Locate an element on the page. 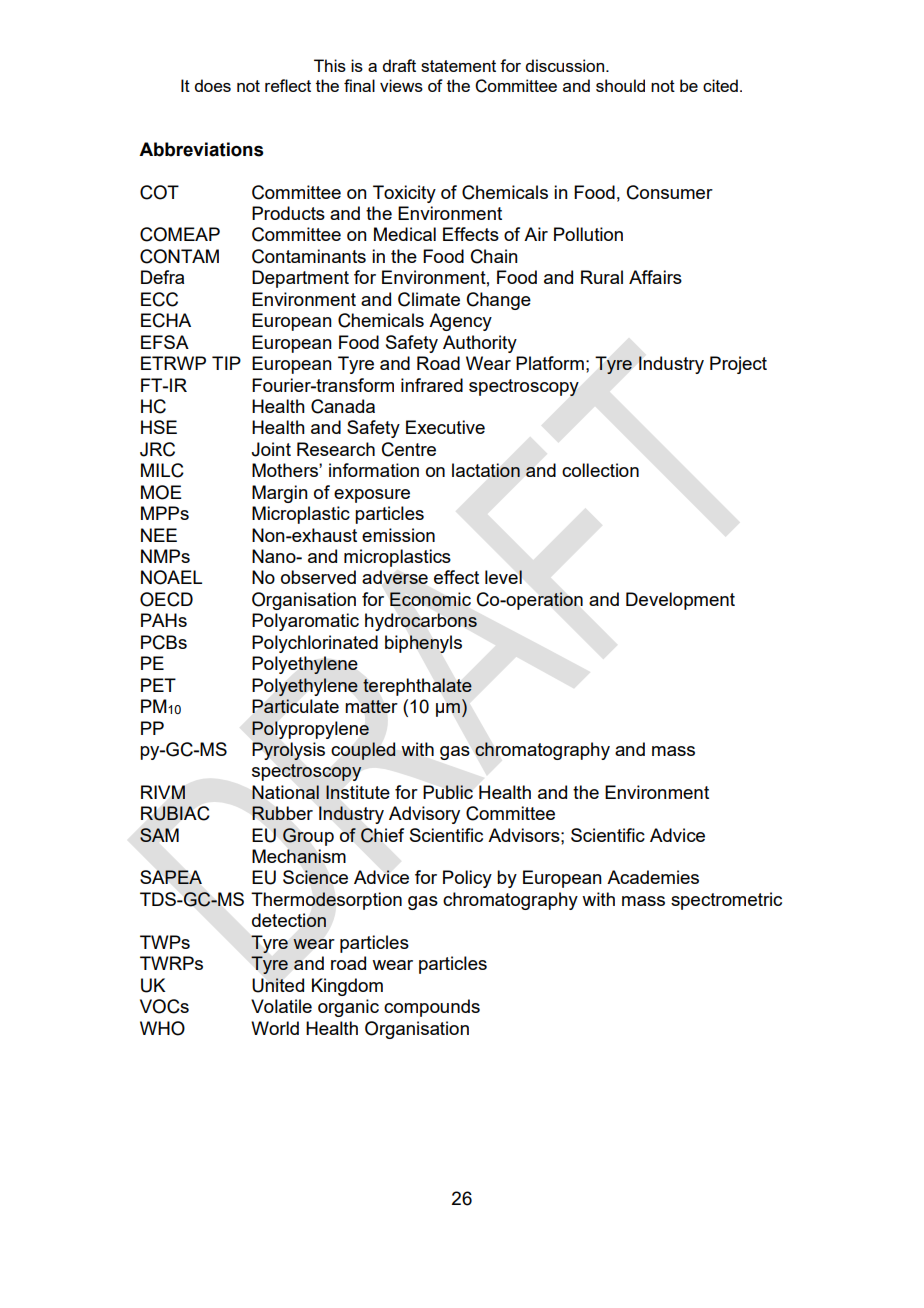 This page has width=924, height=1308. compounds is located at coordinates (432, 1008).
